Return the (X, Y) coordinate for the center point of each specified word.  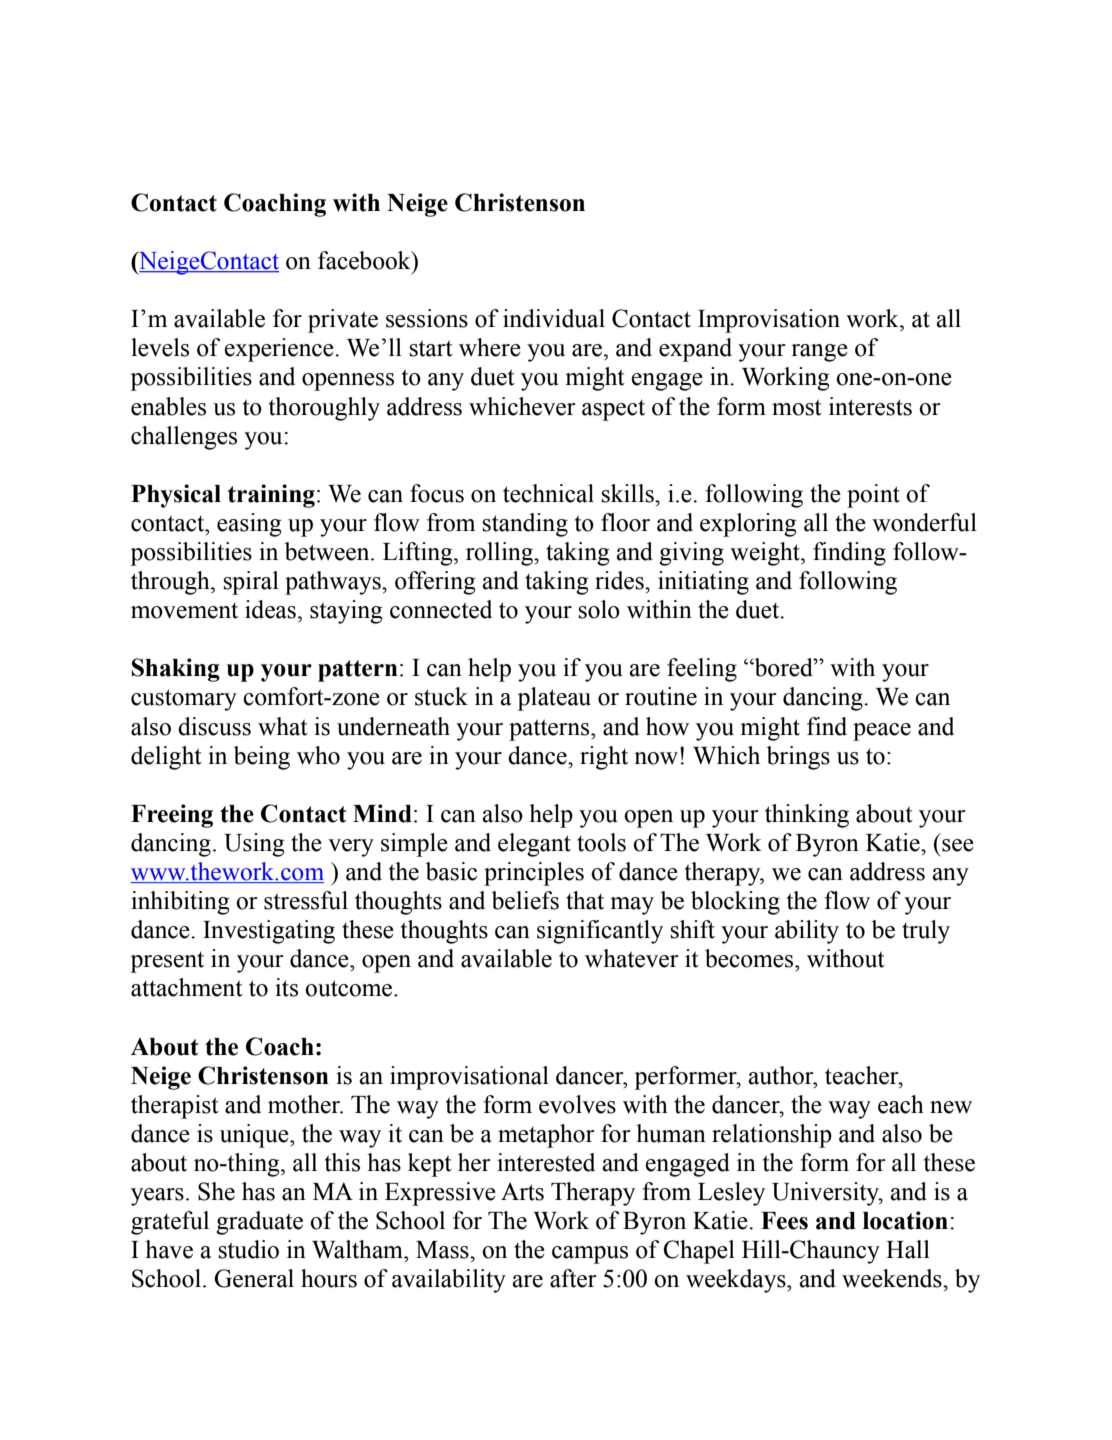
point (873, 496)
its (286, 987)
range (819, 353)
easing (249, 525)
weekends (893, 1278)
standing (525, 525)
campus (590, 1255)
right (604, 758)
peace (882, 732)
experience (280, 350)
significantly (600, 932)
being (262, 758)
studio (248, 1249)
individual (554, 318)
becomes (750, 958)
